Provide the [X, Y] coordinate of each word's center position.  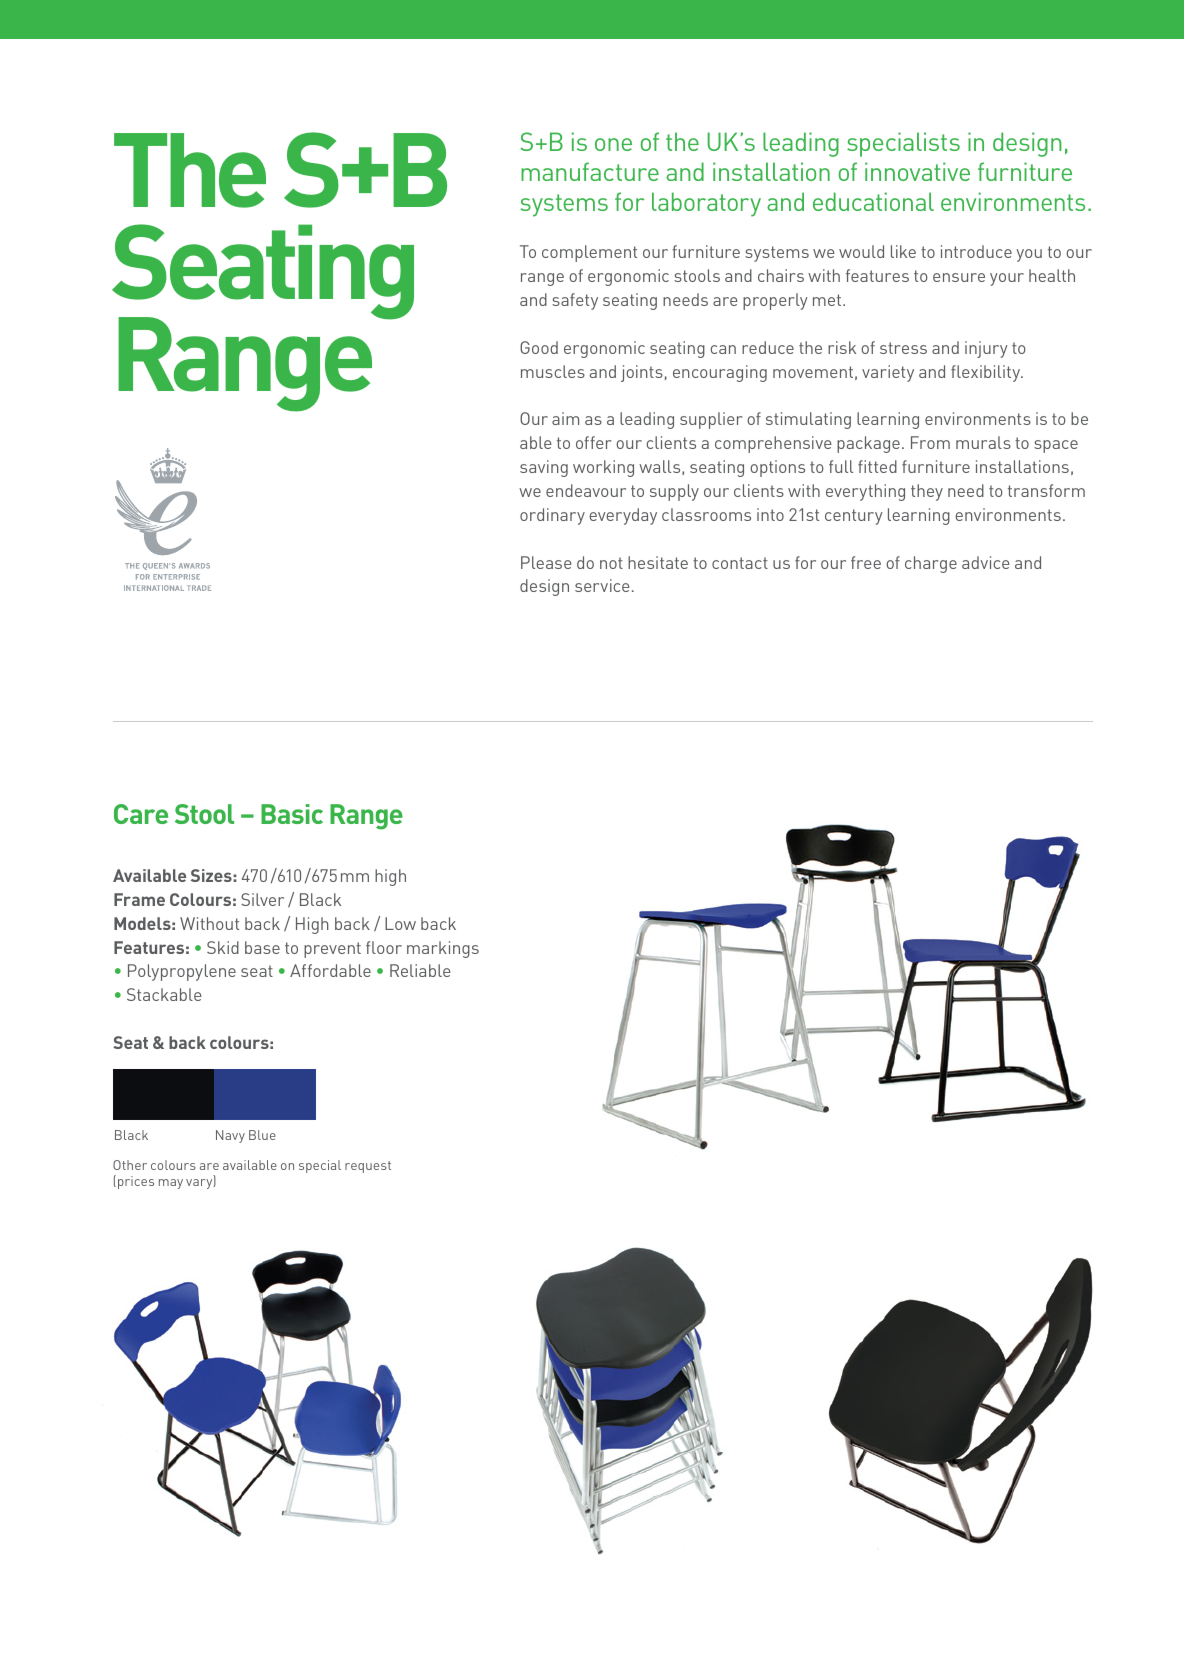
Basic [292, 814]
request [368, 1167]
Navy [230, 1136]
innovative [917, 171]
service [602, 585]
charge [931, 564]
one [613, 144]
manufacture [590, 171]
